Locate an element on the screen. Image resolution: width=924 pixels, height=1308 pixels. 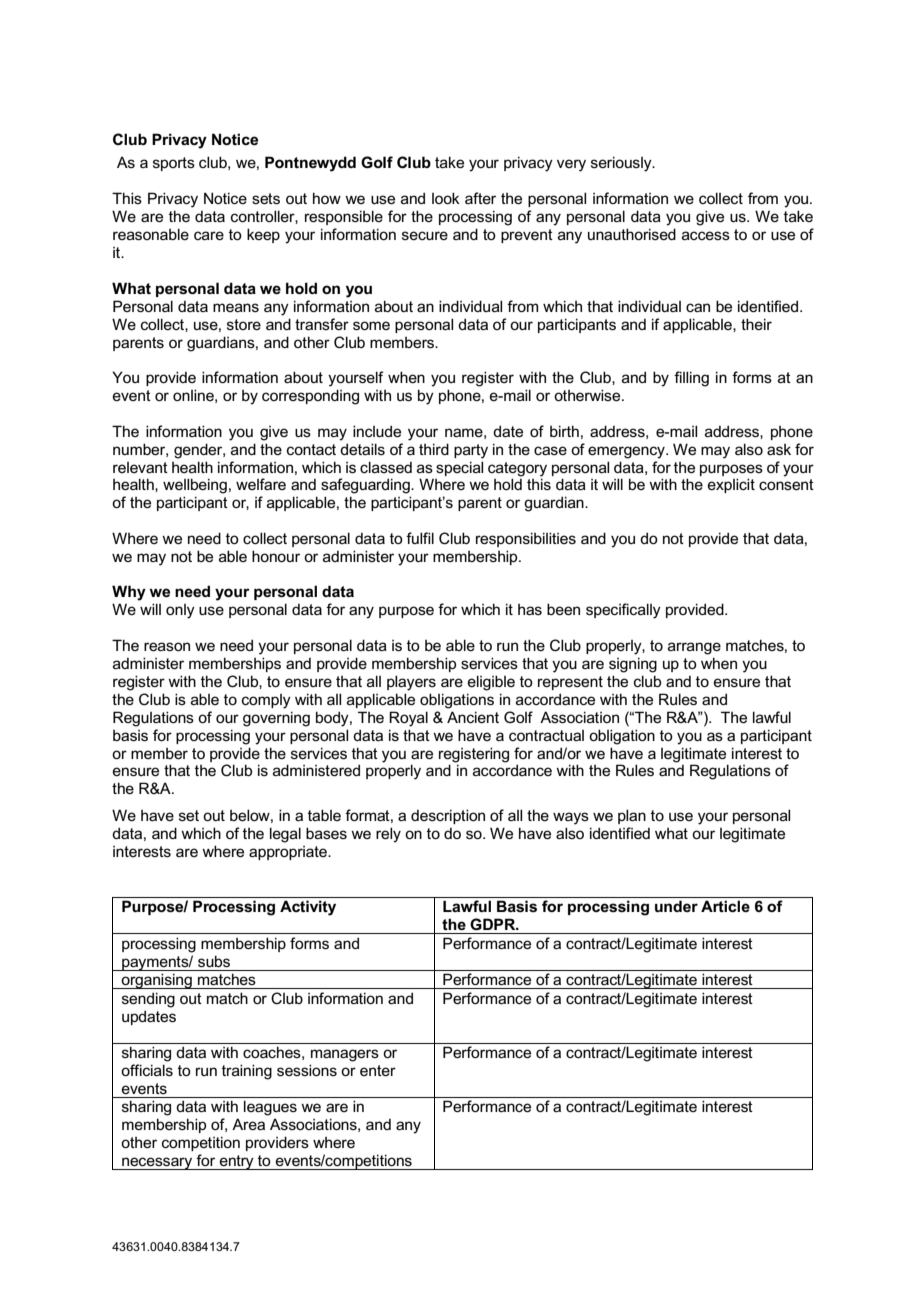
enter is located at coordinates (378, 1070).
